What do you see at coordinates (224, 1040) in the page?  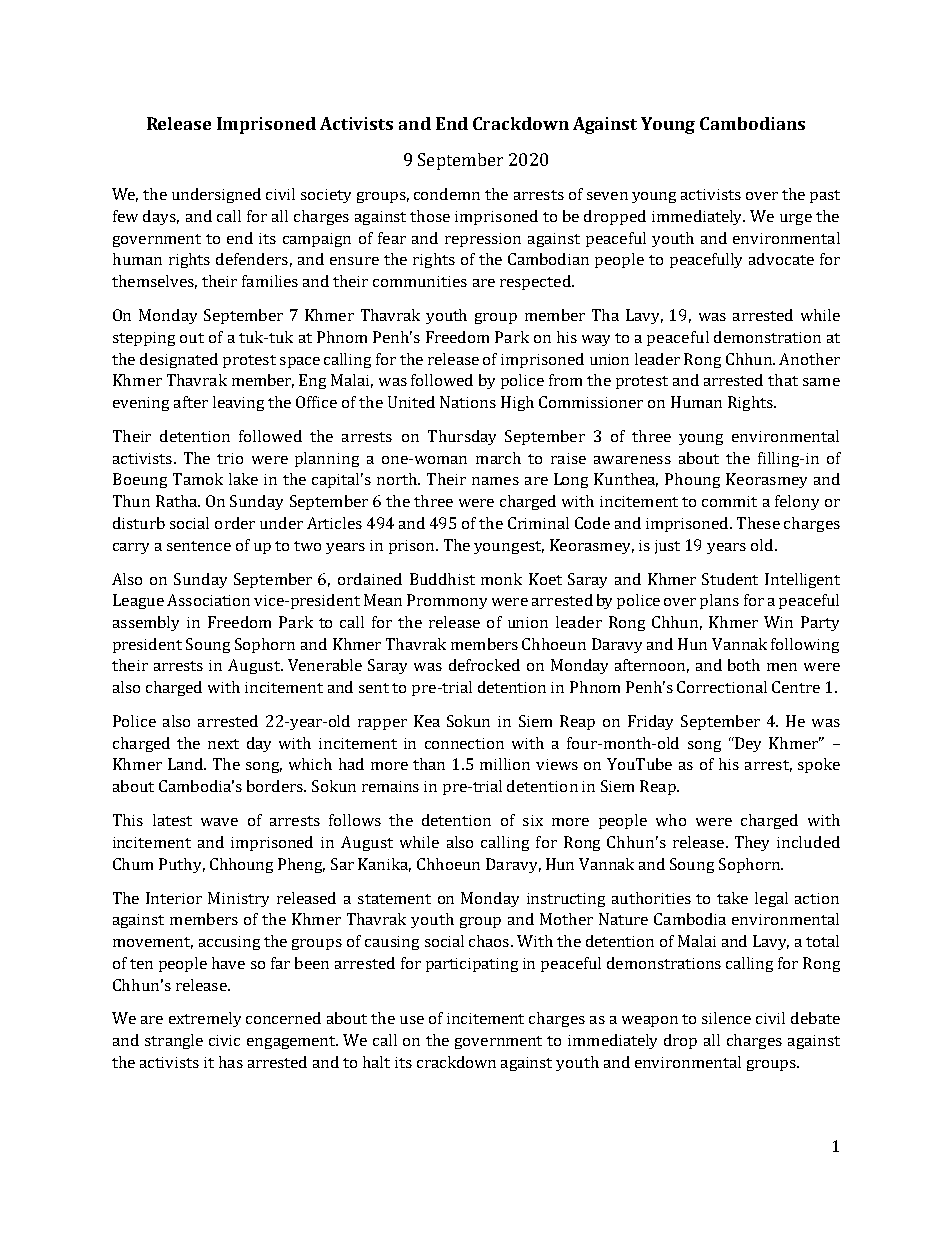 I see `civic` at bounding box center [224, 1040].
